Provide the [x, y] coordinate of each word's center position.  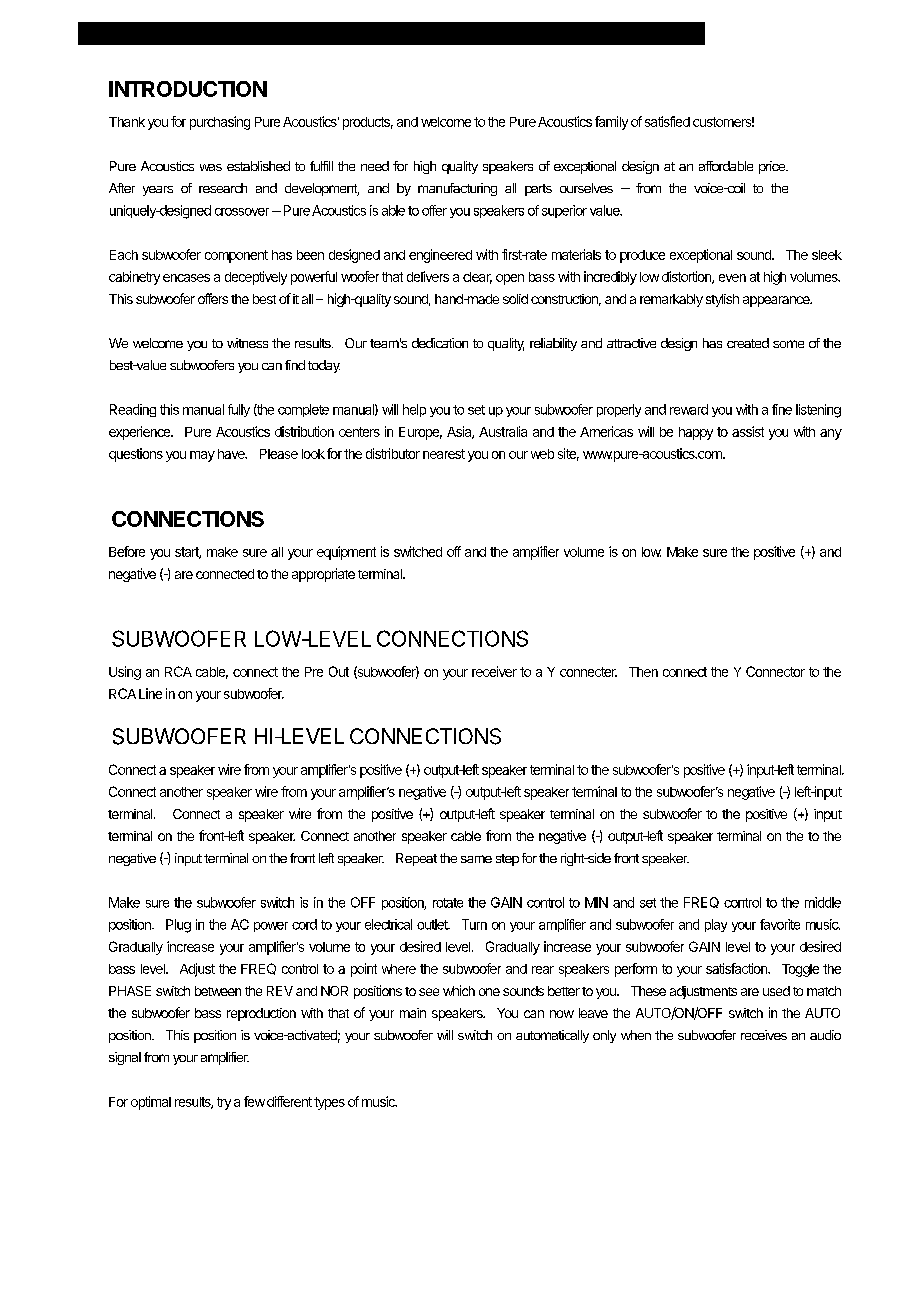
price [773, 167]
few [254, 1101]
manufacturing [457, 189]
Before [127, 551]
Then [643, 672]
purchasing [220, 123]
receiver [494, 671]
